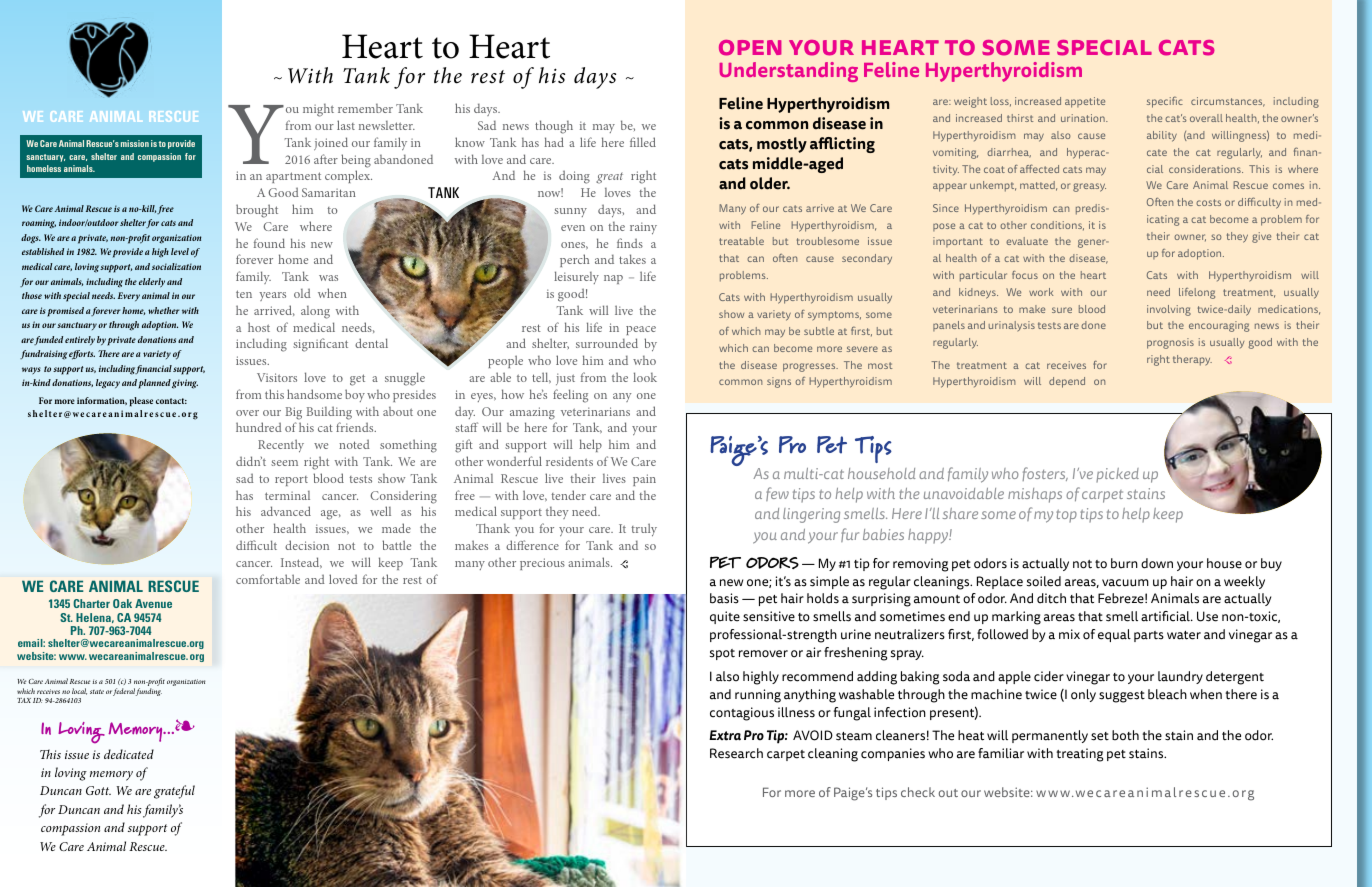 The image size is (1372, 887). What do you see at coordinates (1125, 583) in the screenshot?
I see `vacuum` at bounding box center [1125, 583].
